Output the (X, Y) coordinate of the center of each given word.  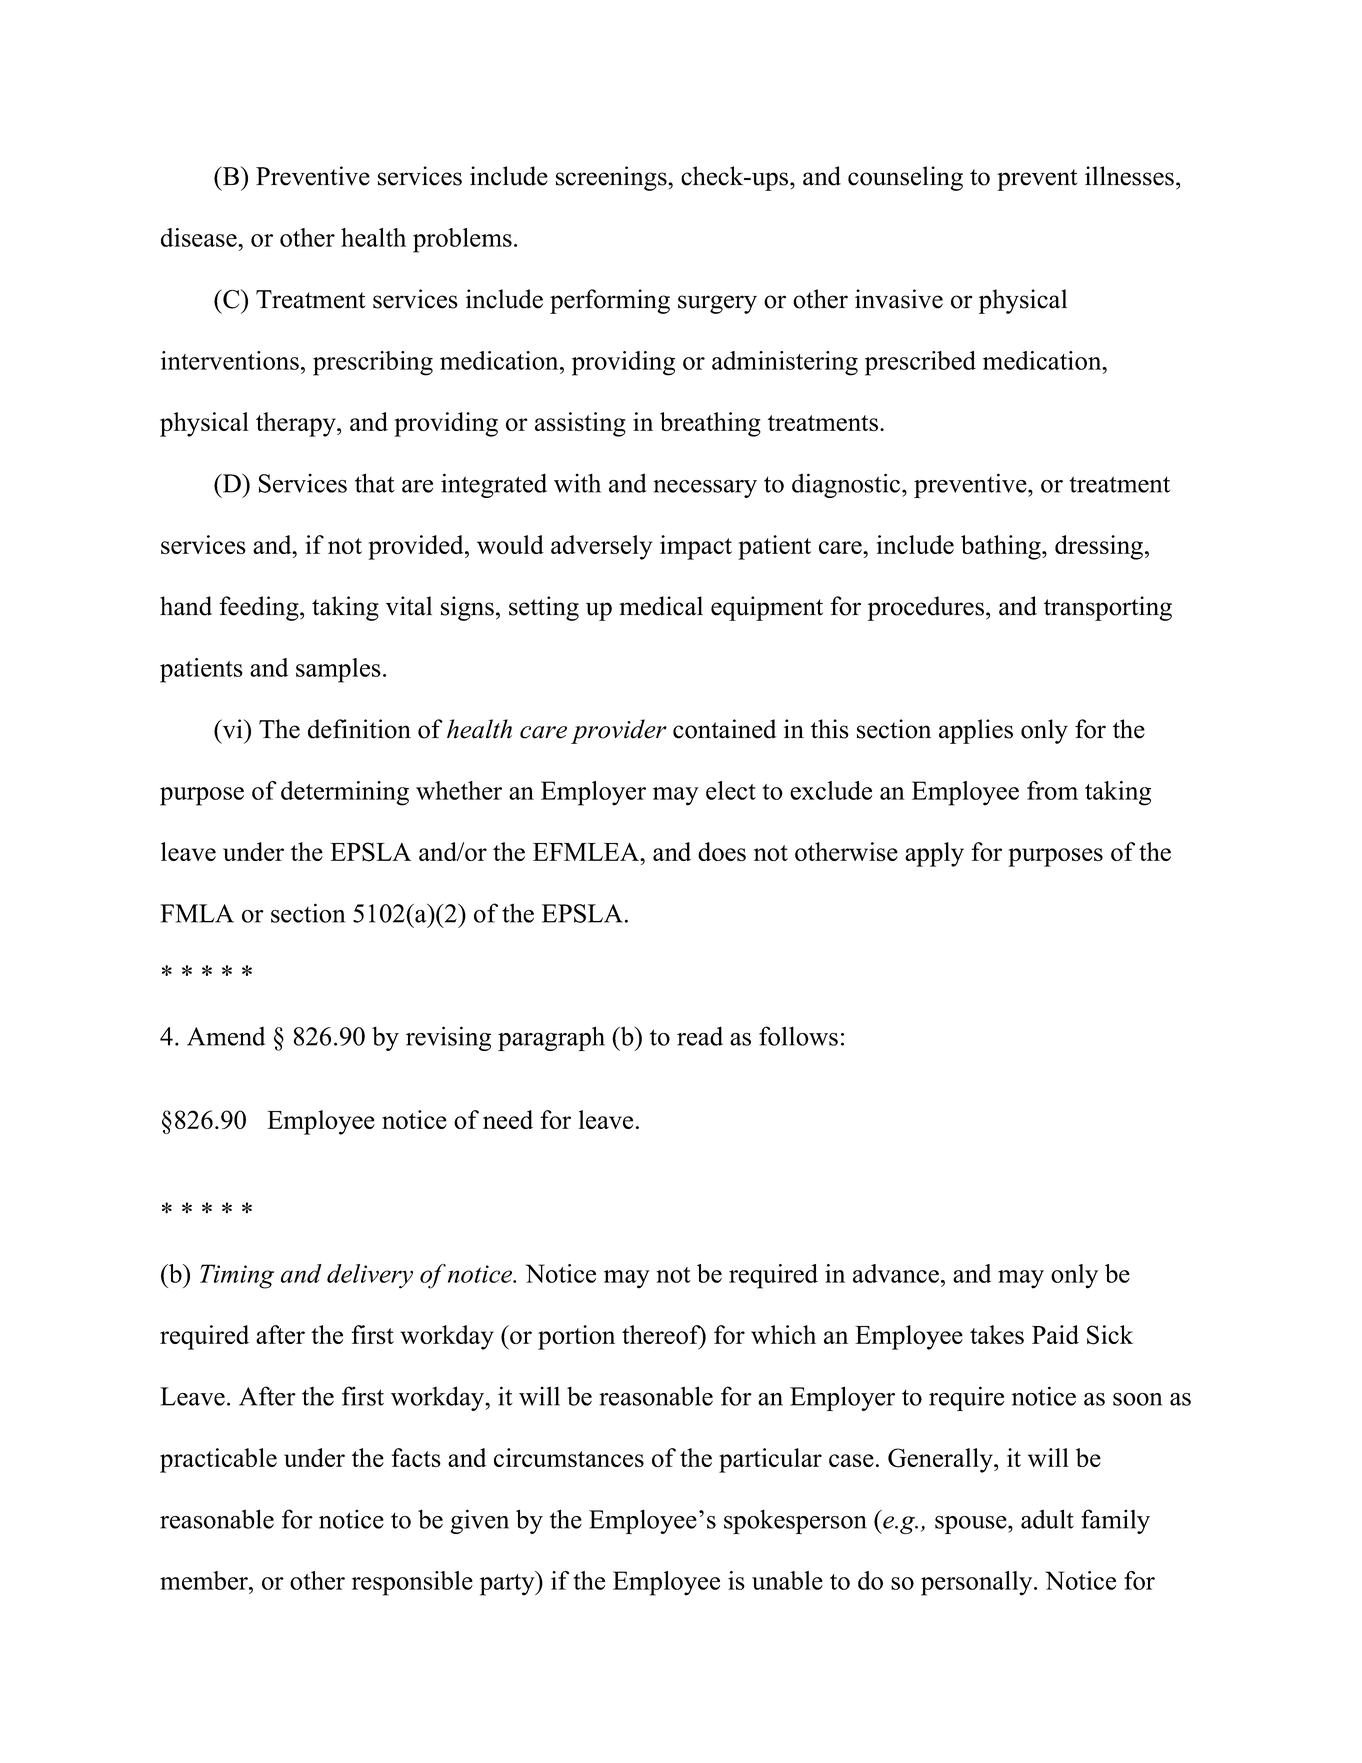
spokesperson (795, 1521)
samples (338, 670)
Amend (226, 1036)
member (205, 1580)
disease (200, 237)
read (700, 1036)
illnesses (1129, 176)
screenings (612, 178)
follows (798, 1036)
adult (1047, 1519)
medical (661, 606)
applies (976, 731)
